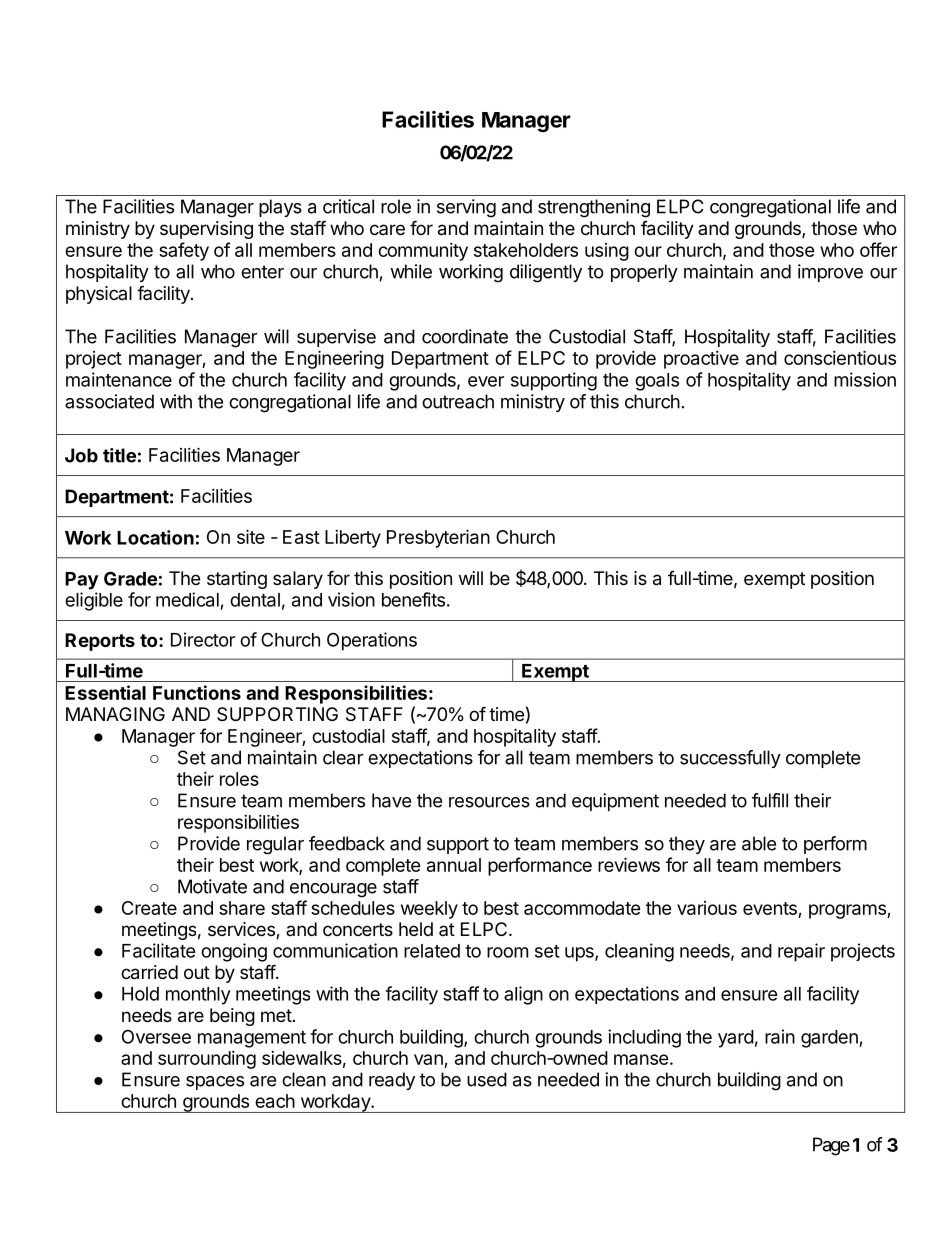 Image resolution: width=952 pixels, height=1233 pixels. What do you see at coordinates (489, 802) in the screenshot?
I see `resources` at bounding box center [489, 802].
